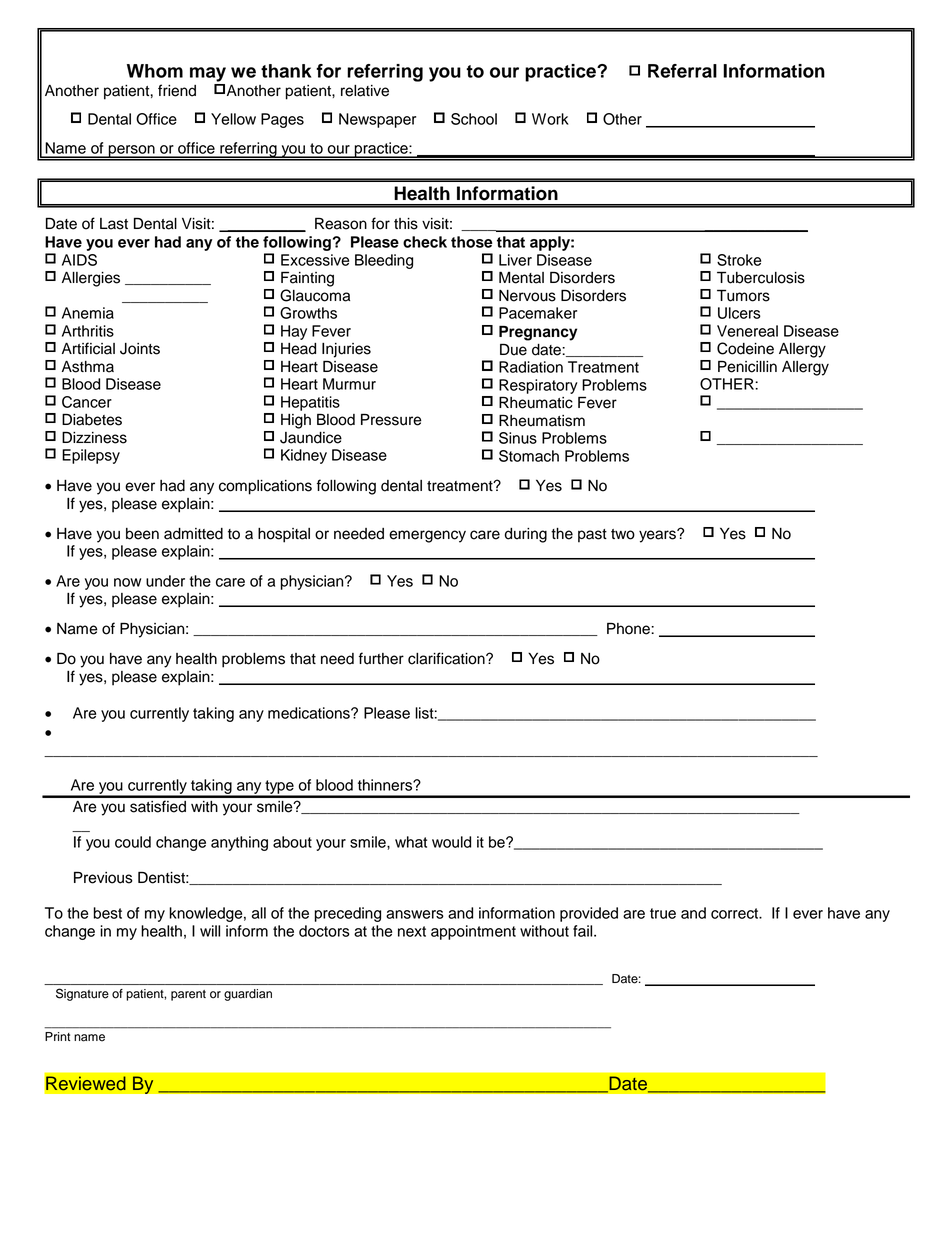 The height and width of the page is (1233, 952). I want to click on under, so click(165, 581).
